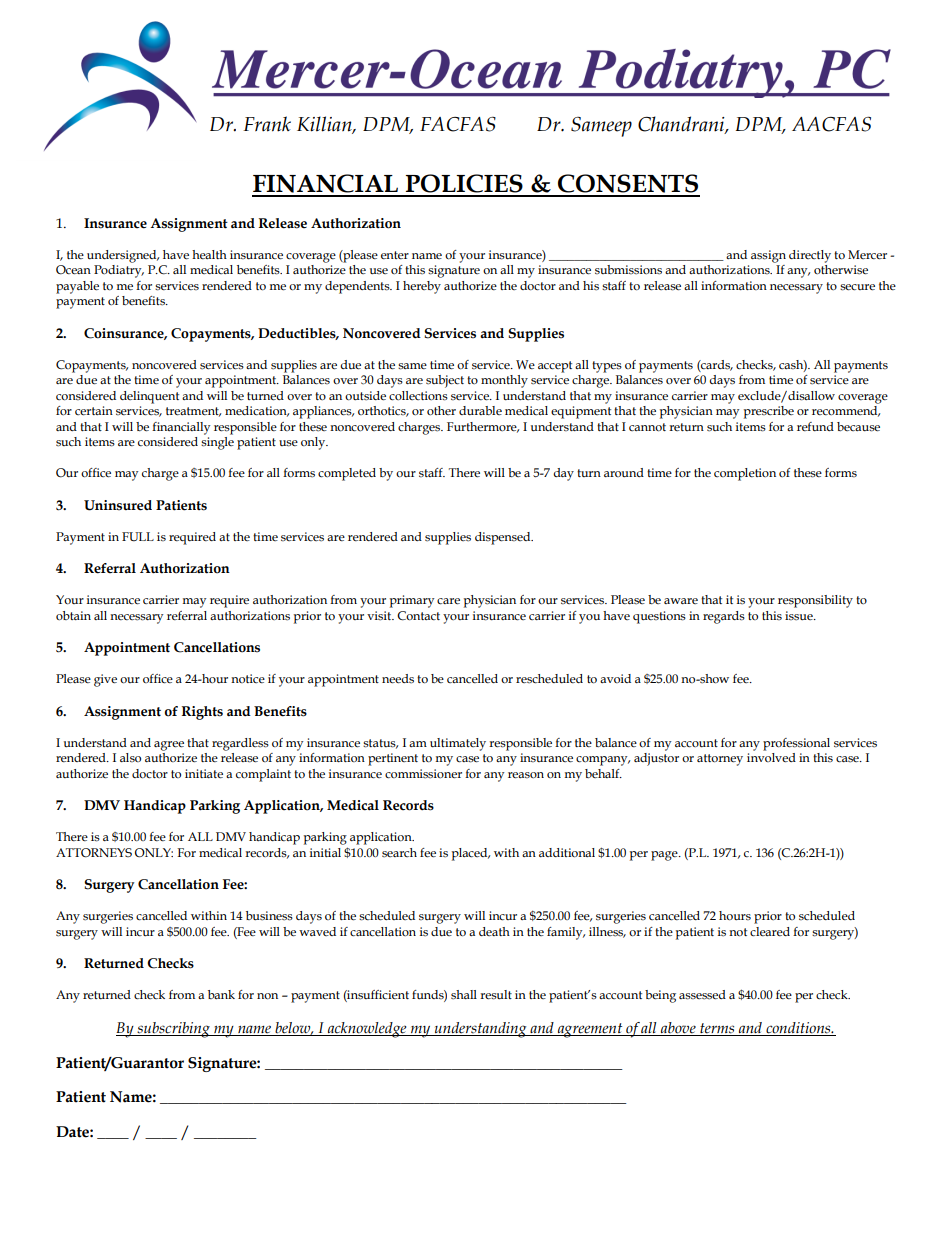 This screenshot has width=952, height=1233. I want to click on assessed, so click(702, 995).
